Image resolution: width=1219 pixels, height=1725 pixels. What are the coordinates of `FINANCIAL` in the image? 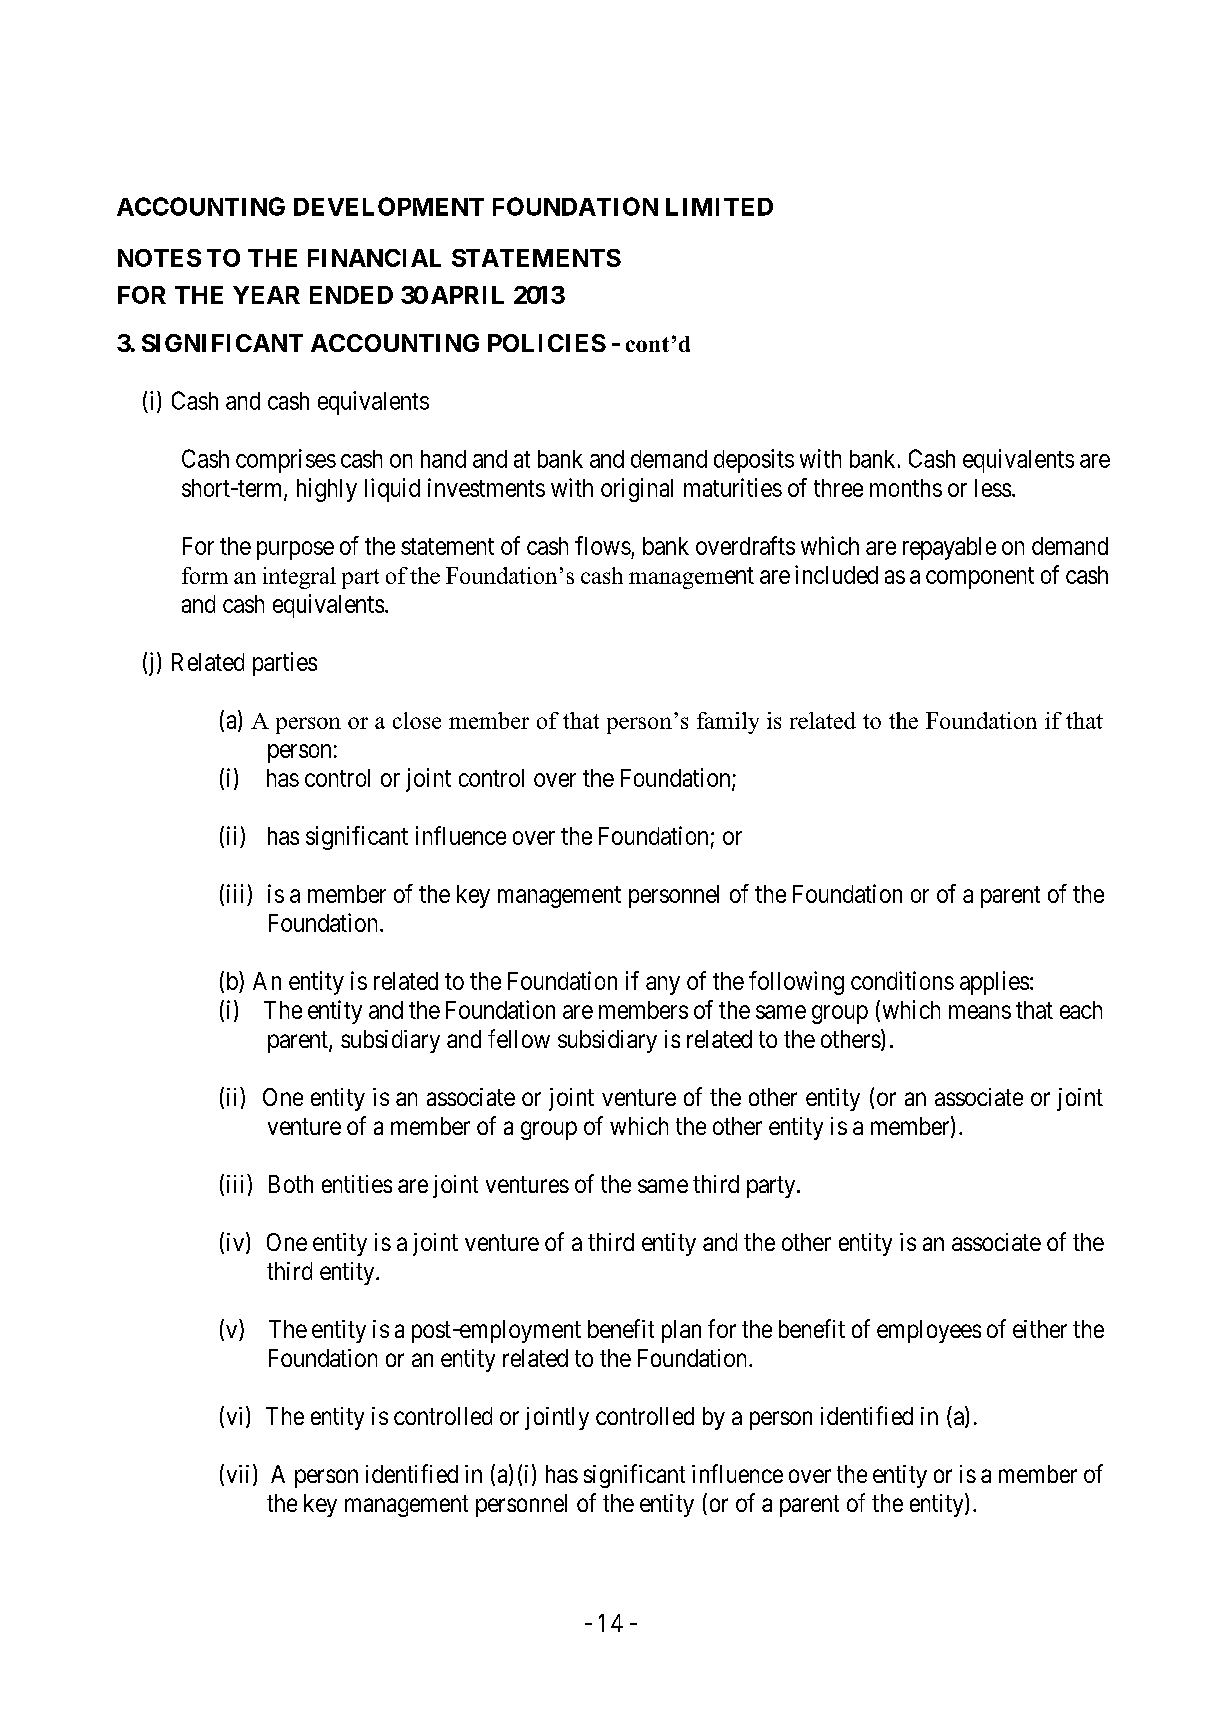 It's located at (374, 258).
